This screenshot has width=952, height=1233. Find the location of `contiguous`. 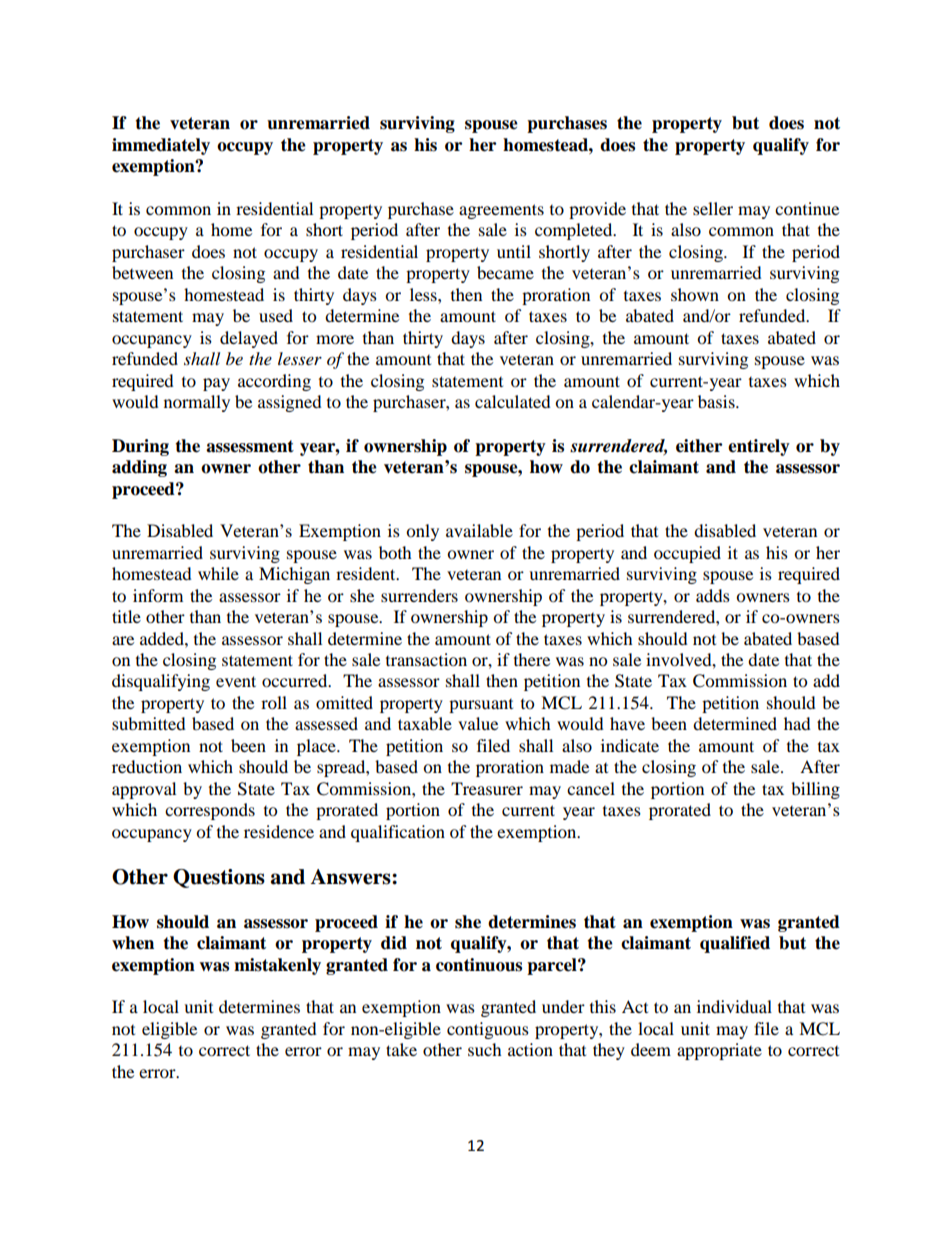

contiguous is located at coordinates (488, 1030).
